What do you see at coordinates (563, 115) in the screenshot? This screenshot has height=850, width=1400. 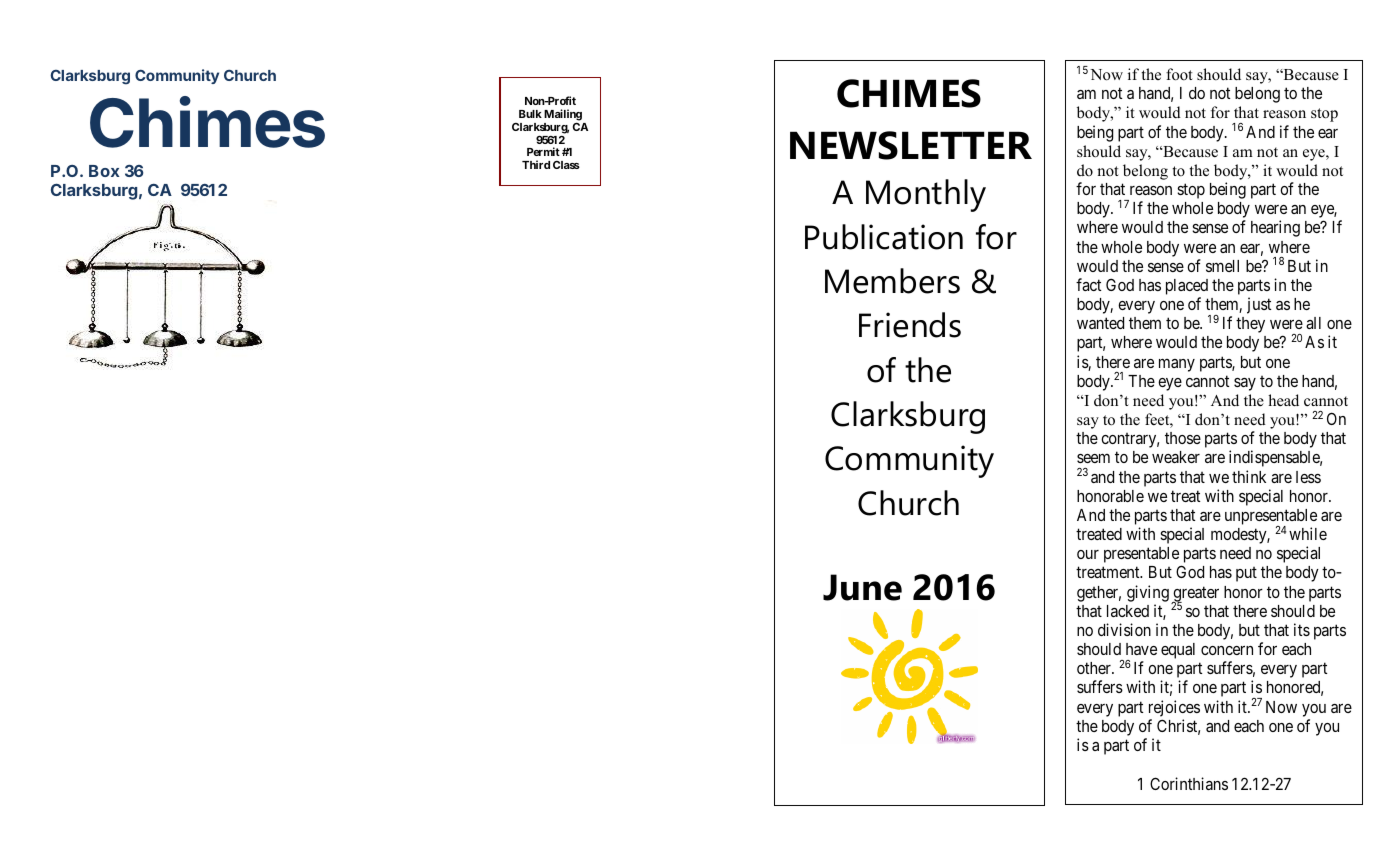 I see `Mailing` at bounding box center [563, 115].
